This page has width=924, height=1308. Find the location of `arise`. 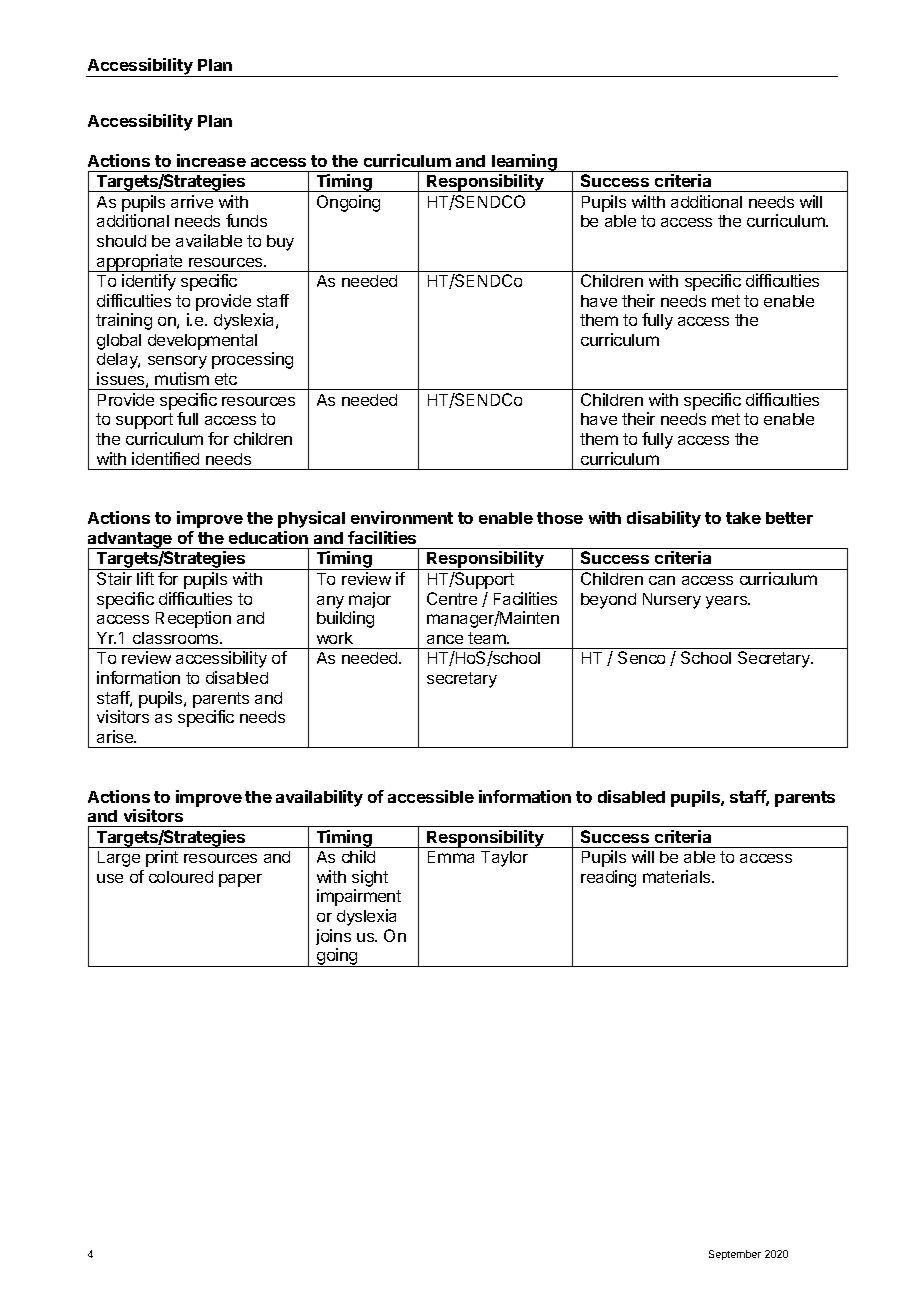

arise is located at coordinates (116, 736).
